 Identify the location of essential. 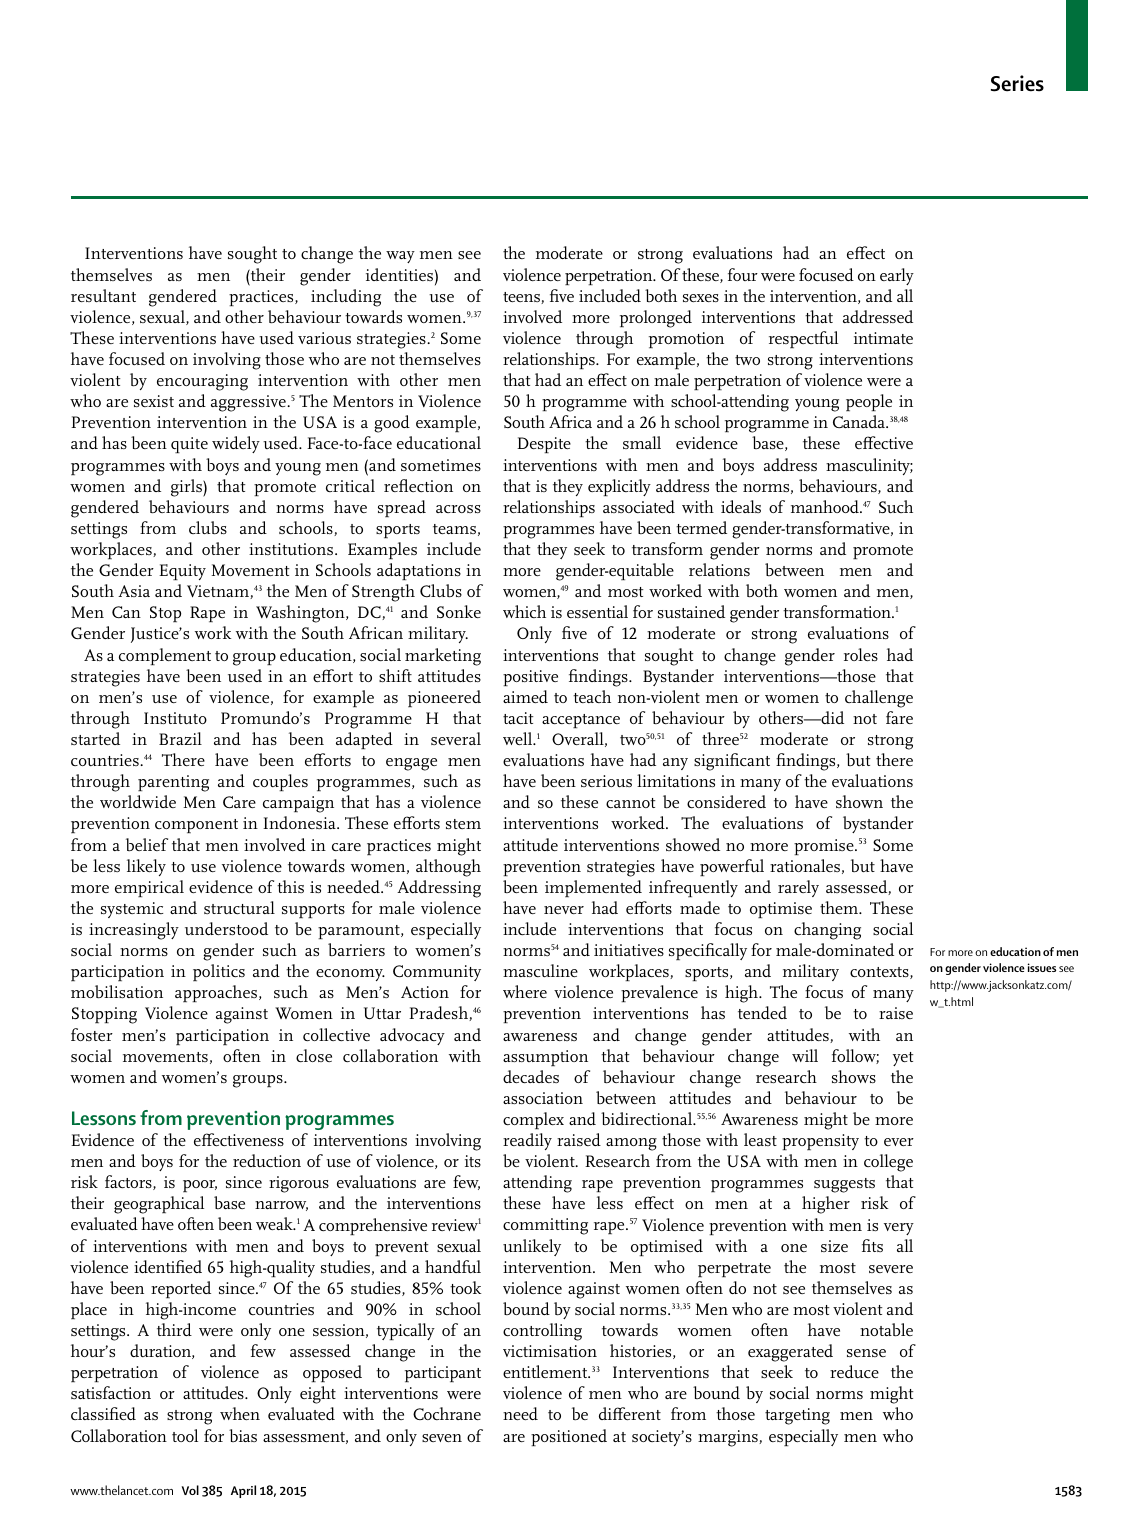
(597, 611).
